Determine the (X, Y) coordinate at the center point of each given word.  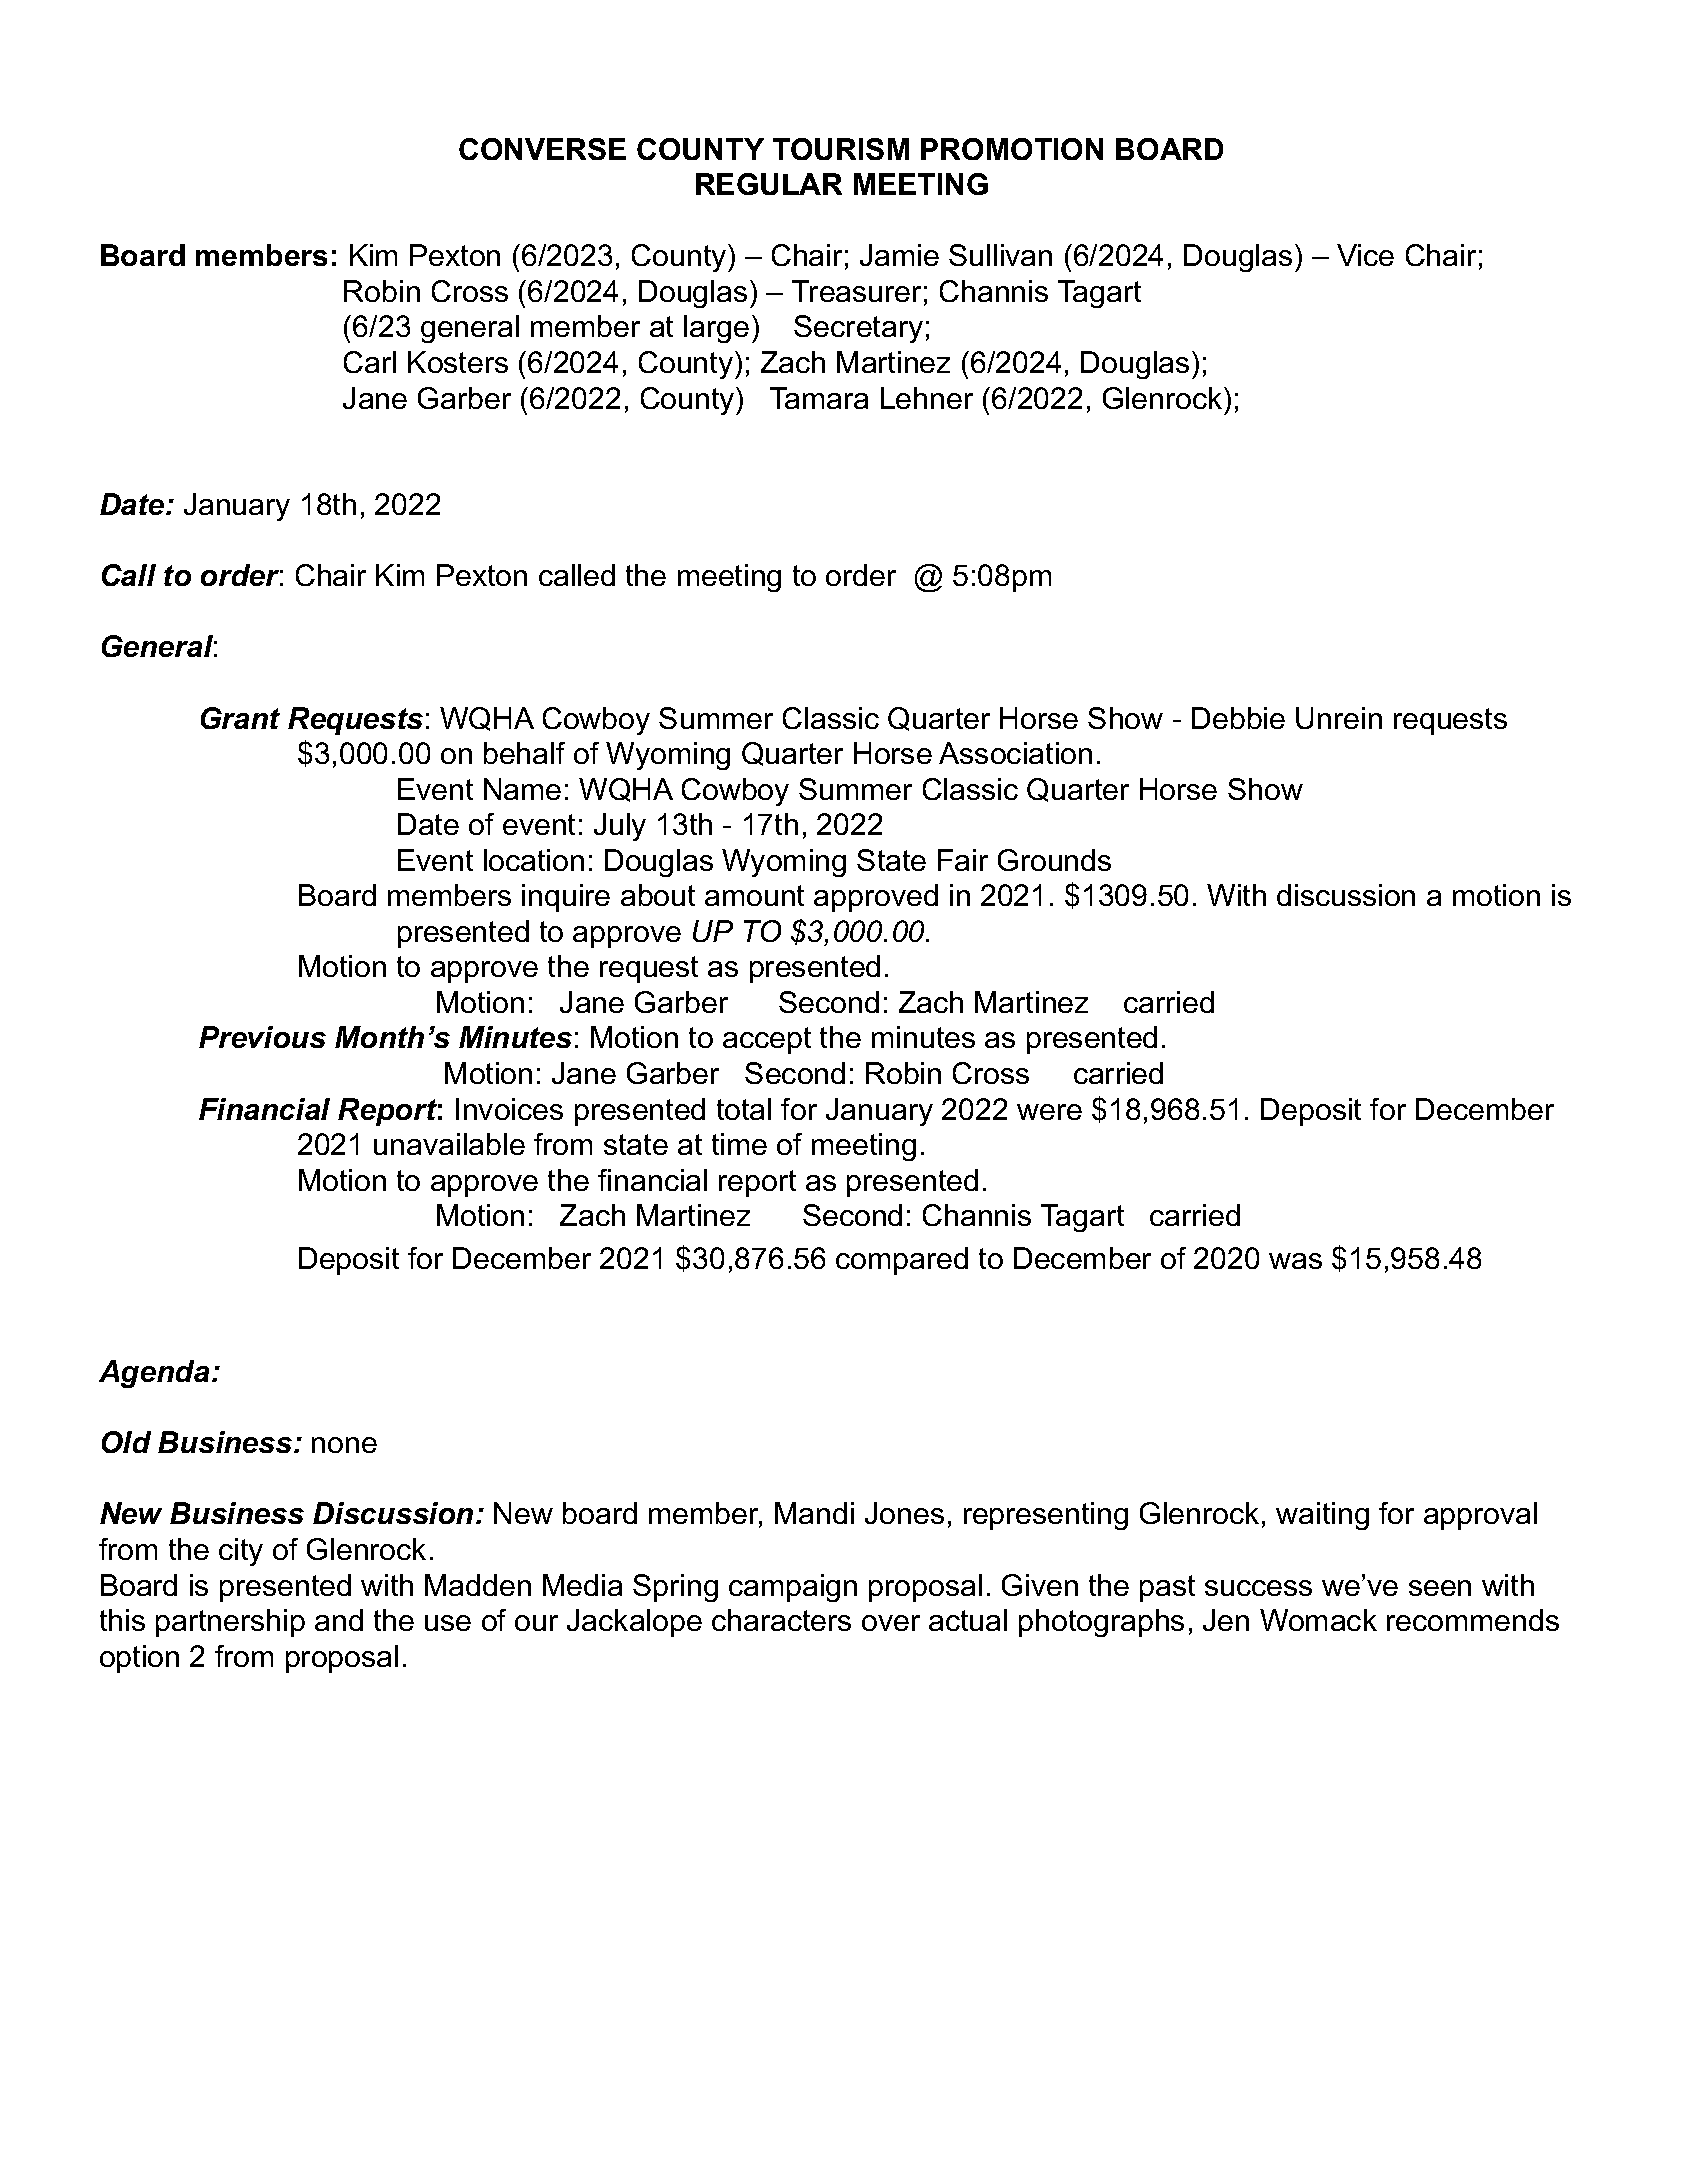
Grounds (1054, 860)
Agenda (154, 1374)
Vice (1365, 255)
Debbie (1238, 718)
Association (1015, 753)
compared (902, 1261)
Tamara (819, 398)
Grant (240, 718)
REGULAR (769, 184)
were (1049, 1112)
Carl (370, 362)
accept (767, 1040)
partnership (230, 1623)
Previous (262, 1037)
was (1295, 1261)
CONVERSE (542, 149)
